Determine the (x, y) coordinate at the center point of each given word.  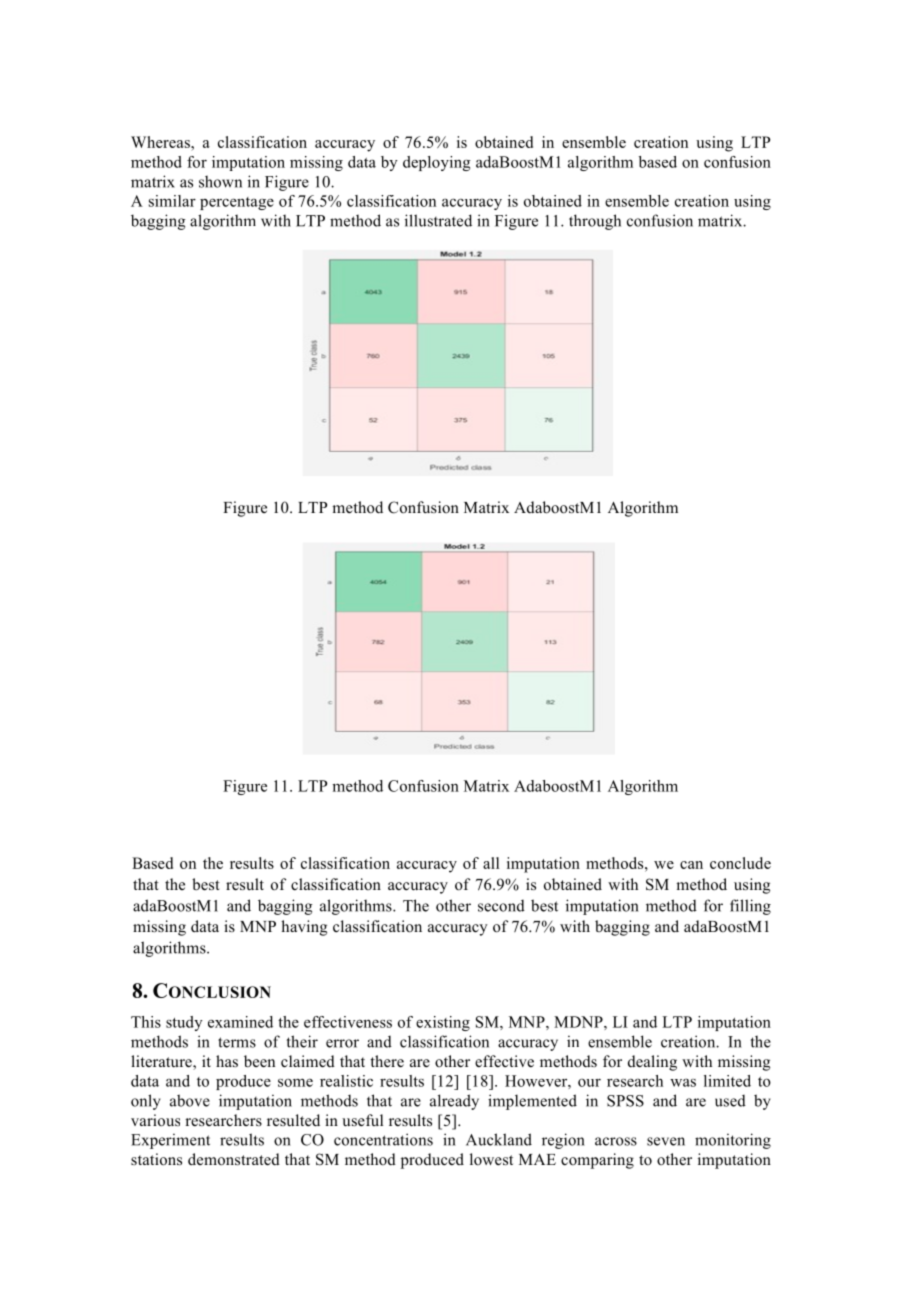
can (691, 865)
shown (220, 182)
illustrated (438, 220)
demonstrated (234, 1159)
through (595, 222)
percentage (237, 203)
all (491, 863)
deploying (437, 163)
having (304, 928)
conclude (740, 863)
